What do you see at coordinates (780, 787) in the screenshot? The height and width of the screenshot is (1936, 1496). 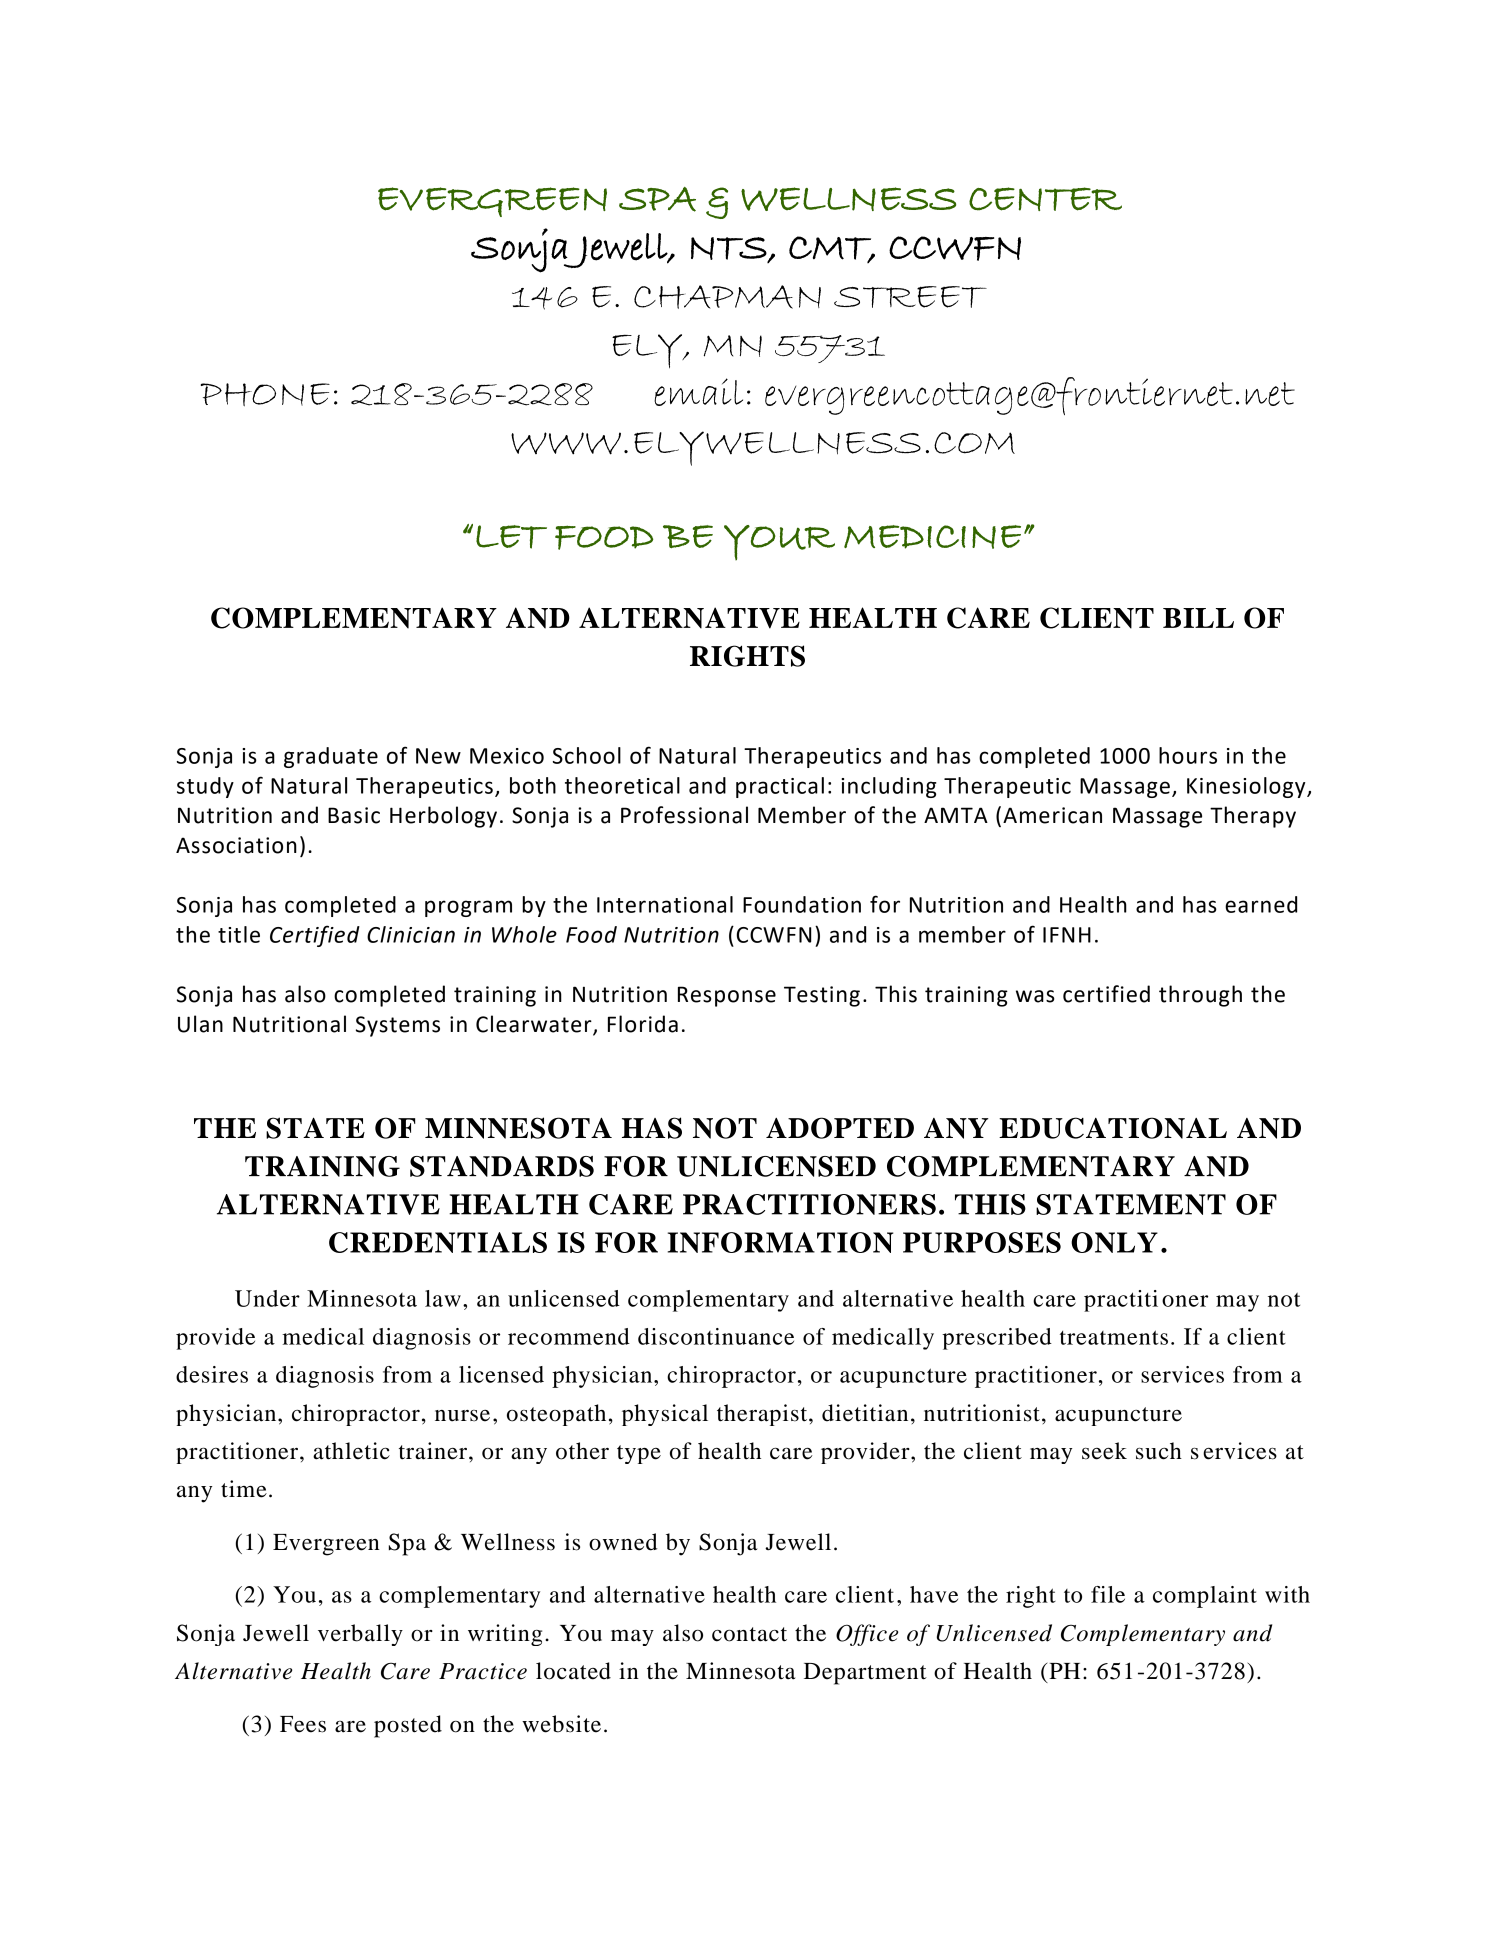 I see `practical` at bounding box center [780, 787].
